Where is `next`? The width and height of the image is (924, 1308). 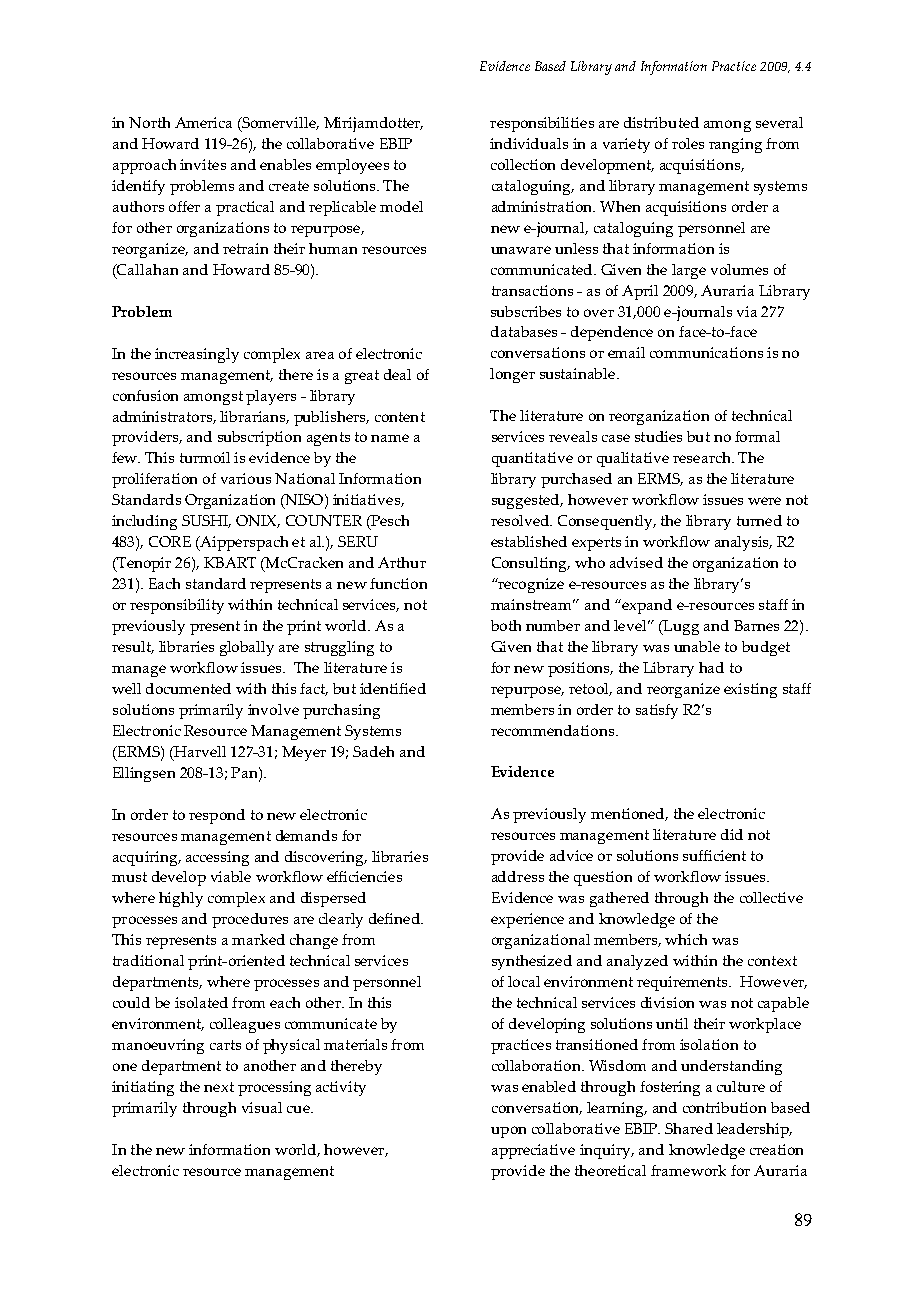 next is located at coordinates (219, 1087).
